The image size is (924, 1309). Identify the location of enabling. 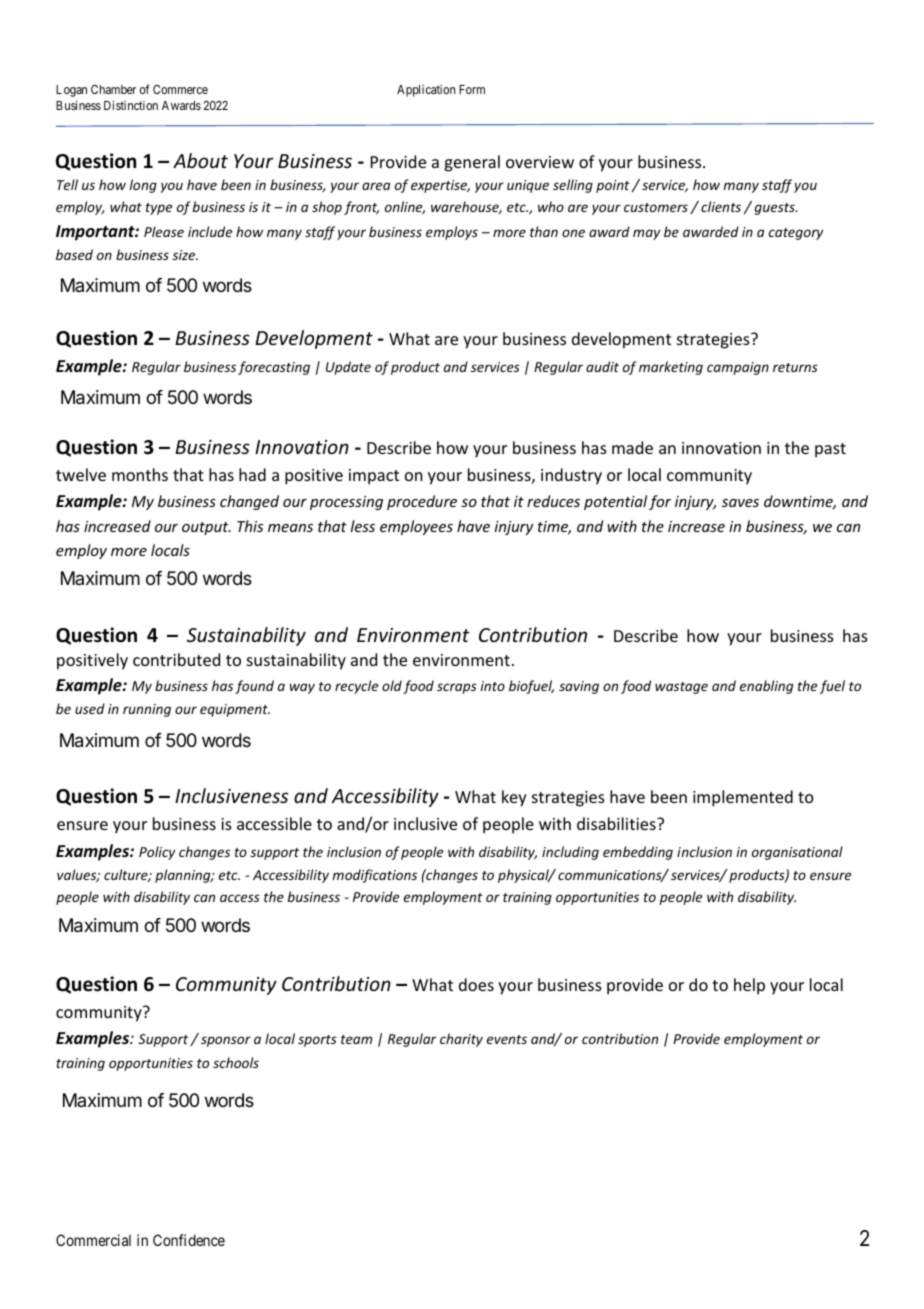
(766, 687).
